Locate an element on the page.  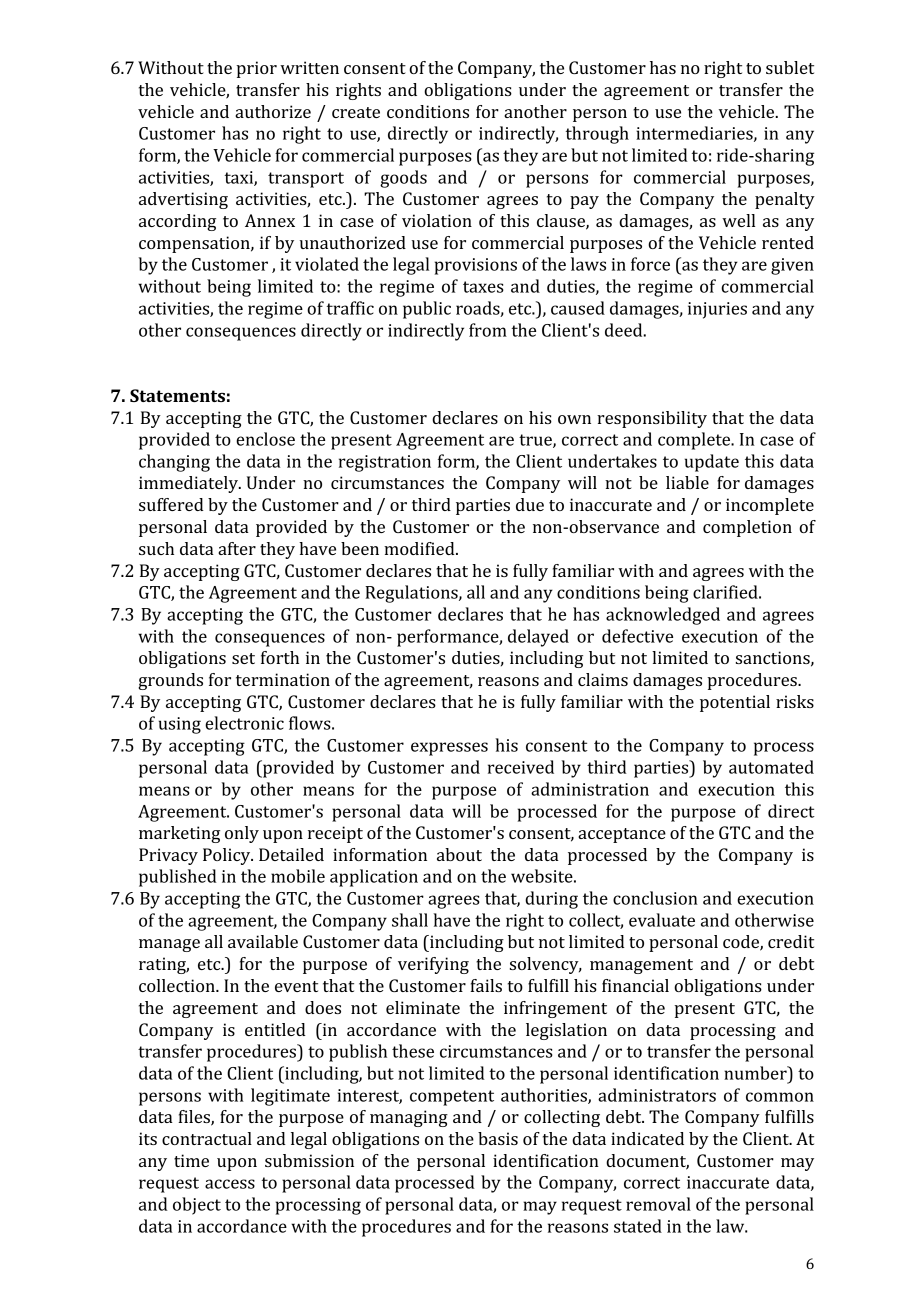
delayed is located at coordinates (538, 638).
